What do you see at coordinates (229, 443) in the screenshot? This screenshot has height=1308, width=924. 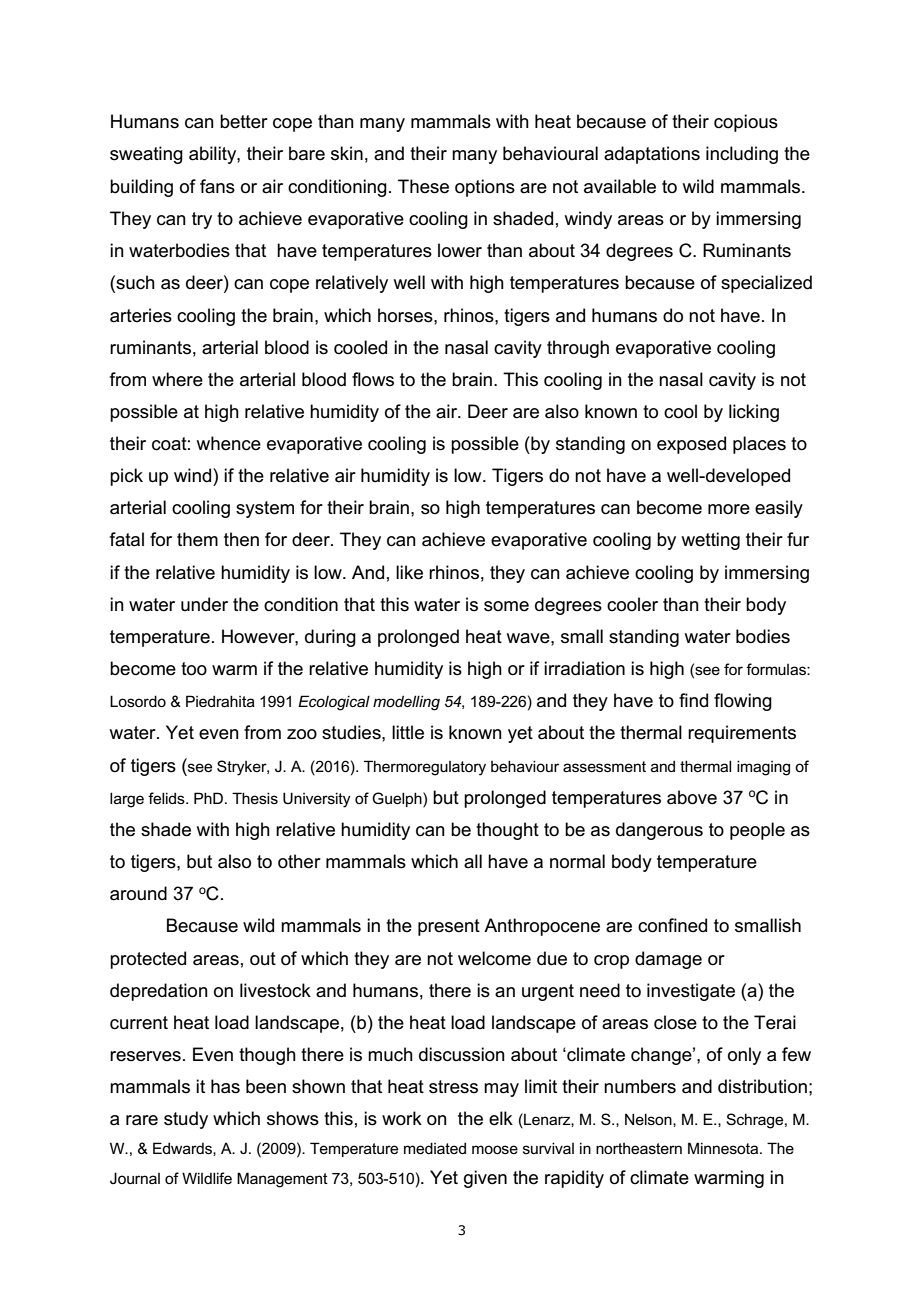 I see `whence` at bounding box center [229, 443].
